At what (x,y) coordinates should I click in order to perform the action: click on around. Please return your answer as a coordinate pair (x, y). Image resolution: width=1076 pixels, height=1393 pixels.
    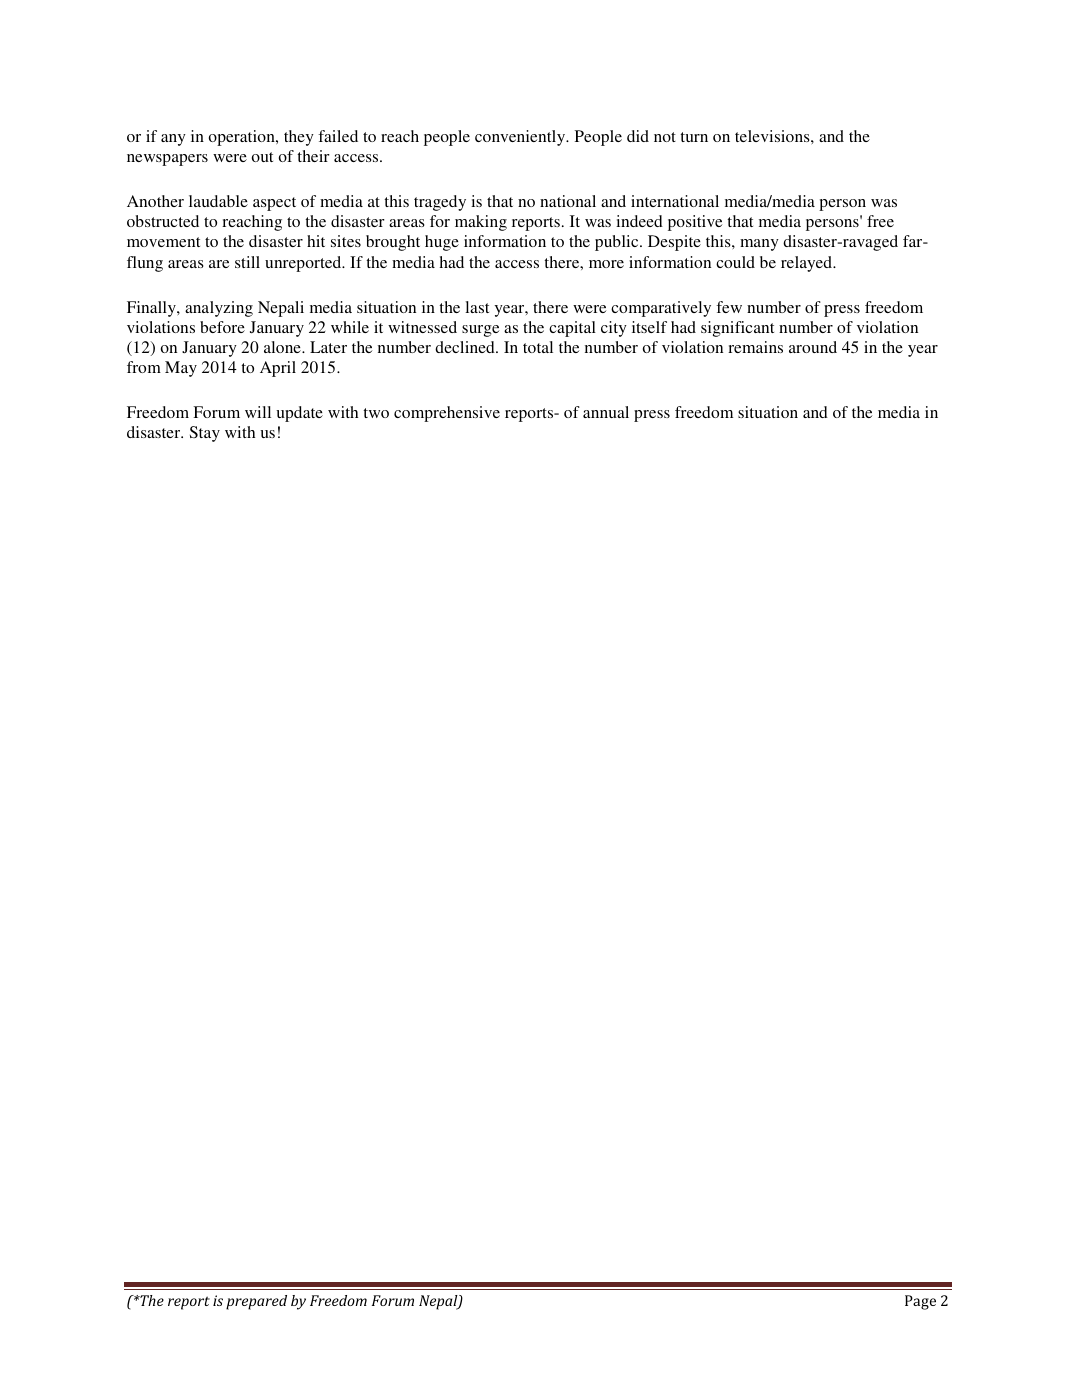
    Looking at the image, I should click on (813, 347).
